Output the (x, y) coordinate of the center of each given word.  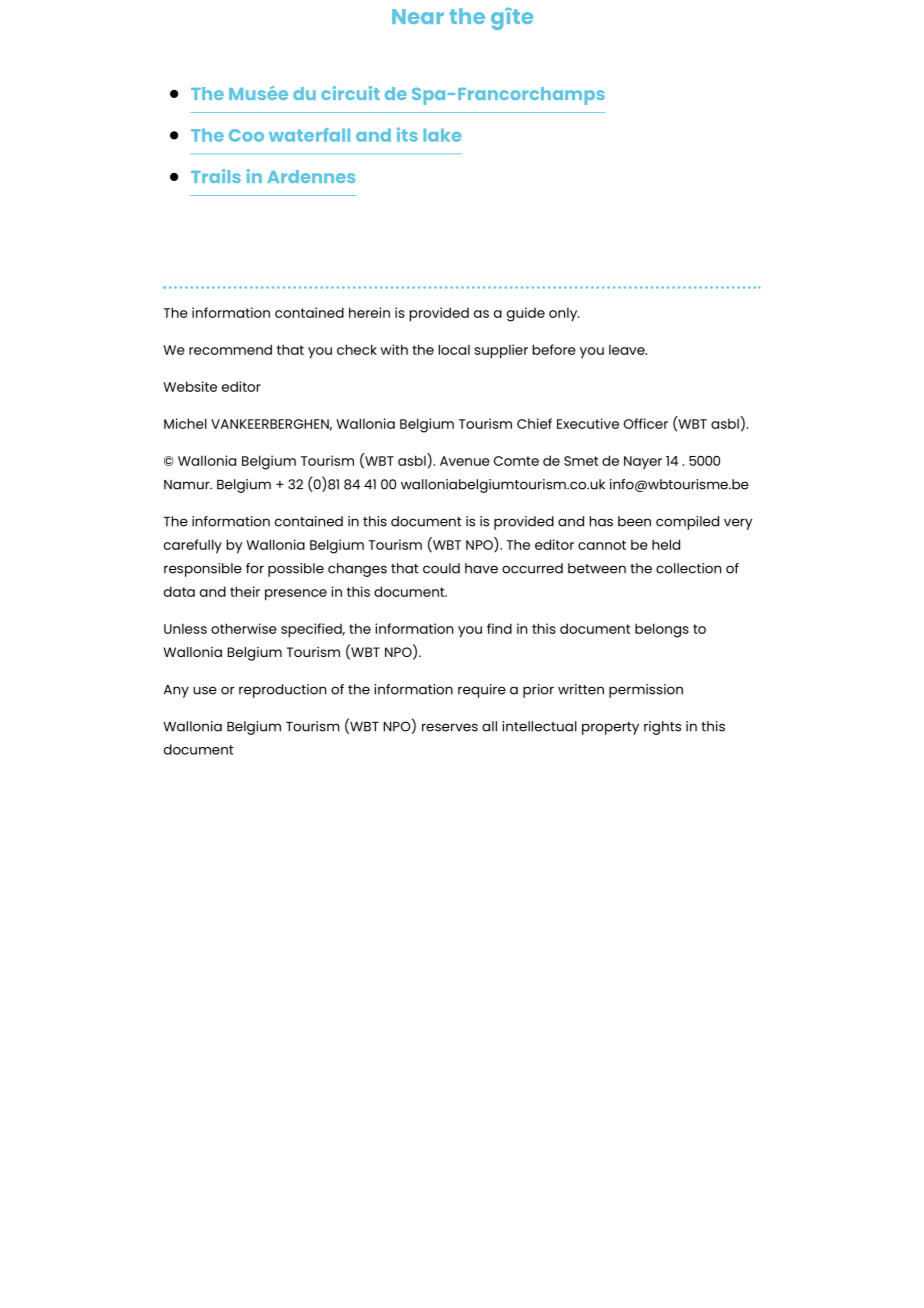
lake (442, 135)
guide (526, 314)
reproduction (282, 691)
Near (418, 16)
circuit (350, 93)
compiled (687, 523)
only (564, 314)
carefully (193, 546)
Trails (216, 176)
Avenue (465, 461)
